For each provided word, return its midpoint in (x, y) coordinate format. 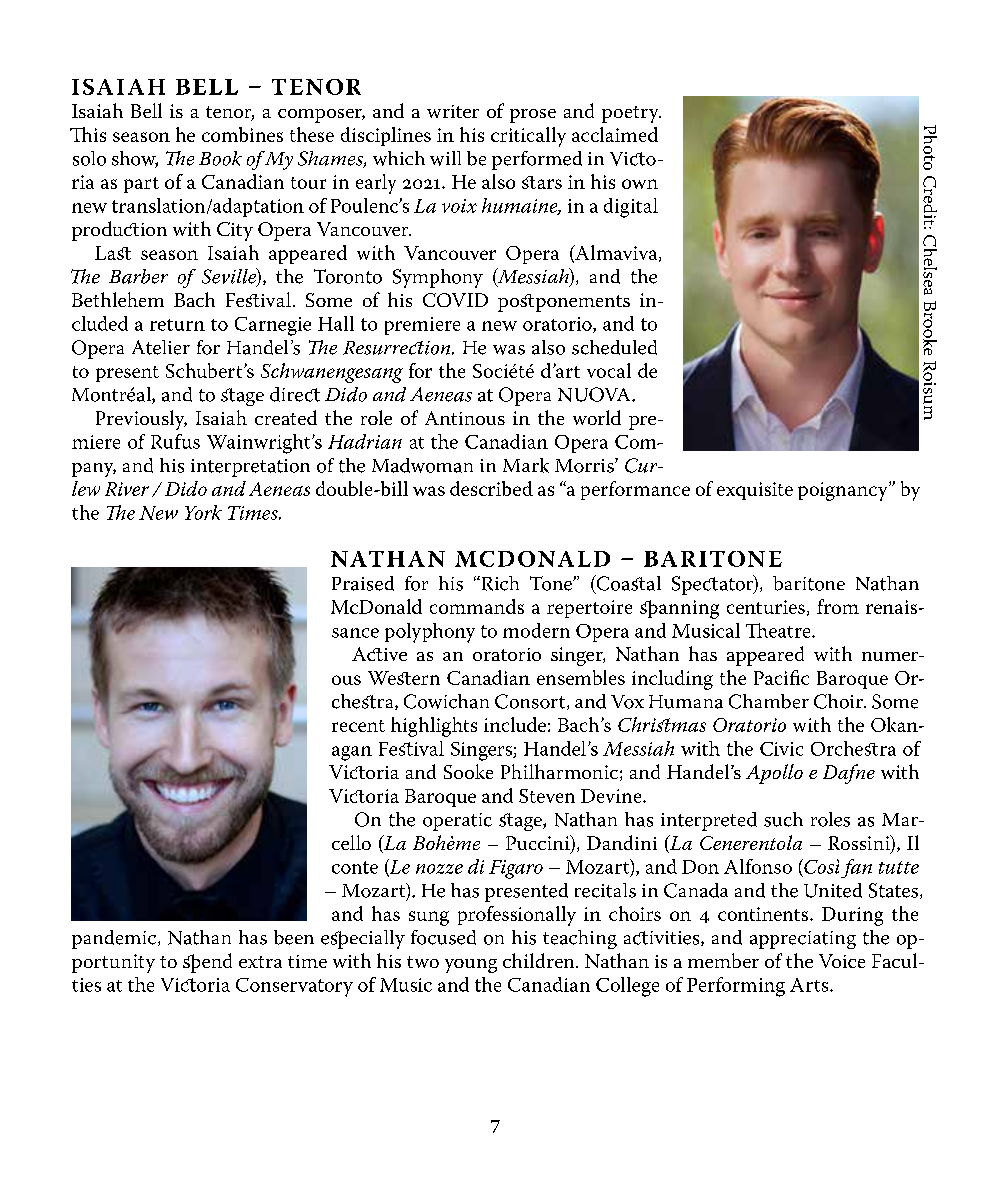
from (838, 606)
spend (207, 963)
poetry (631, 114)
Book (220, 158)
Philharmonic (559, 771)
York (203, 512)
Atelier (161, 347)
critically (528, 137)
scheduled (614, 347)
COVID (455, 300)
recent (358, 726)
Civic (781, 749)
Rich (499, 583)
